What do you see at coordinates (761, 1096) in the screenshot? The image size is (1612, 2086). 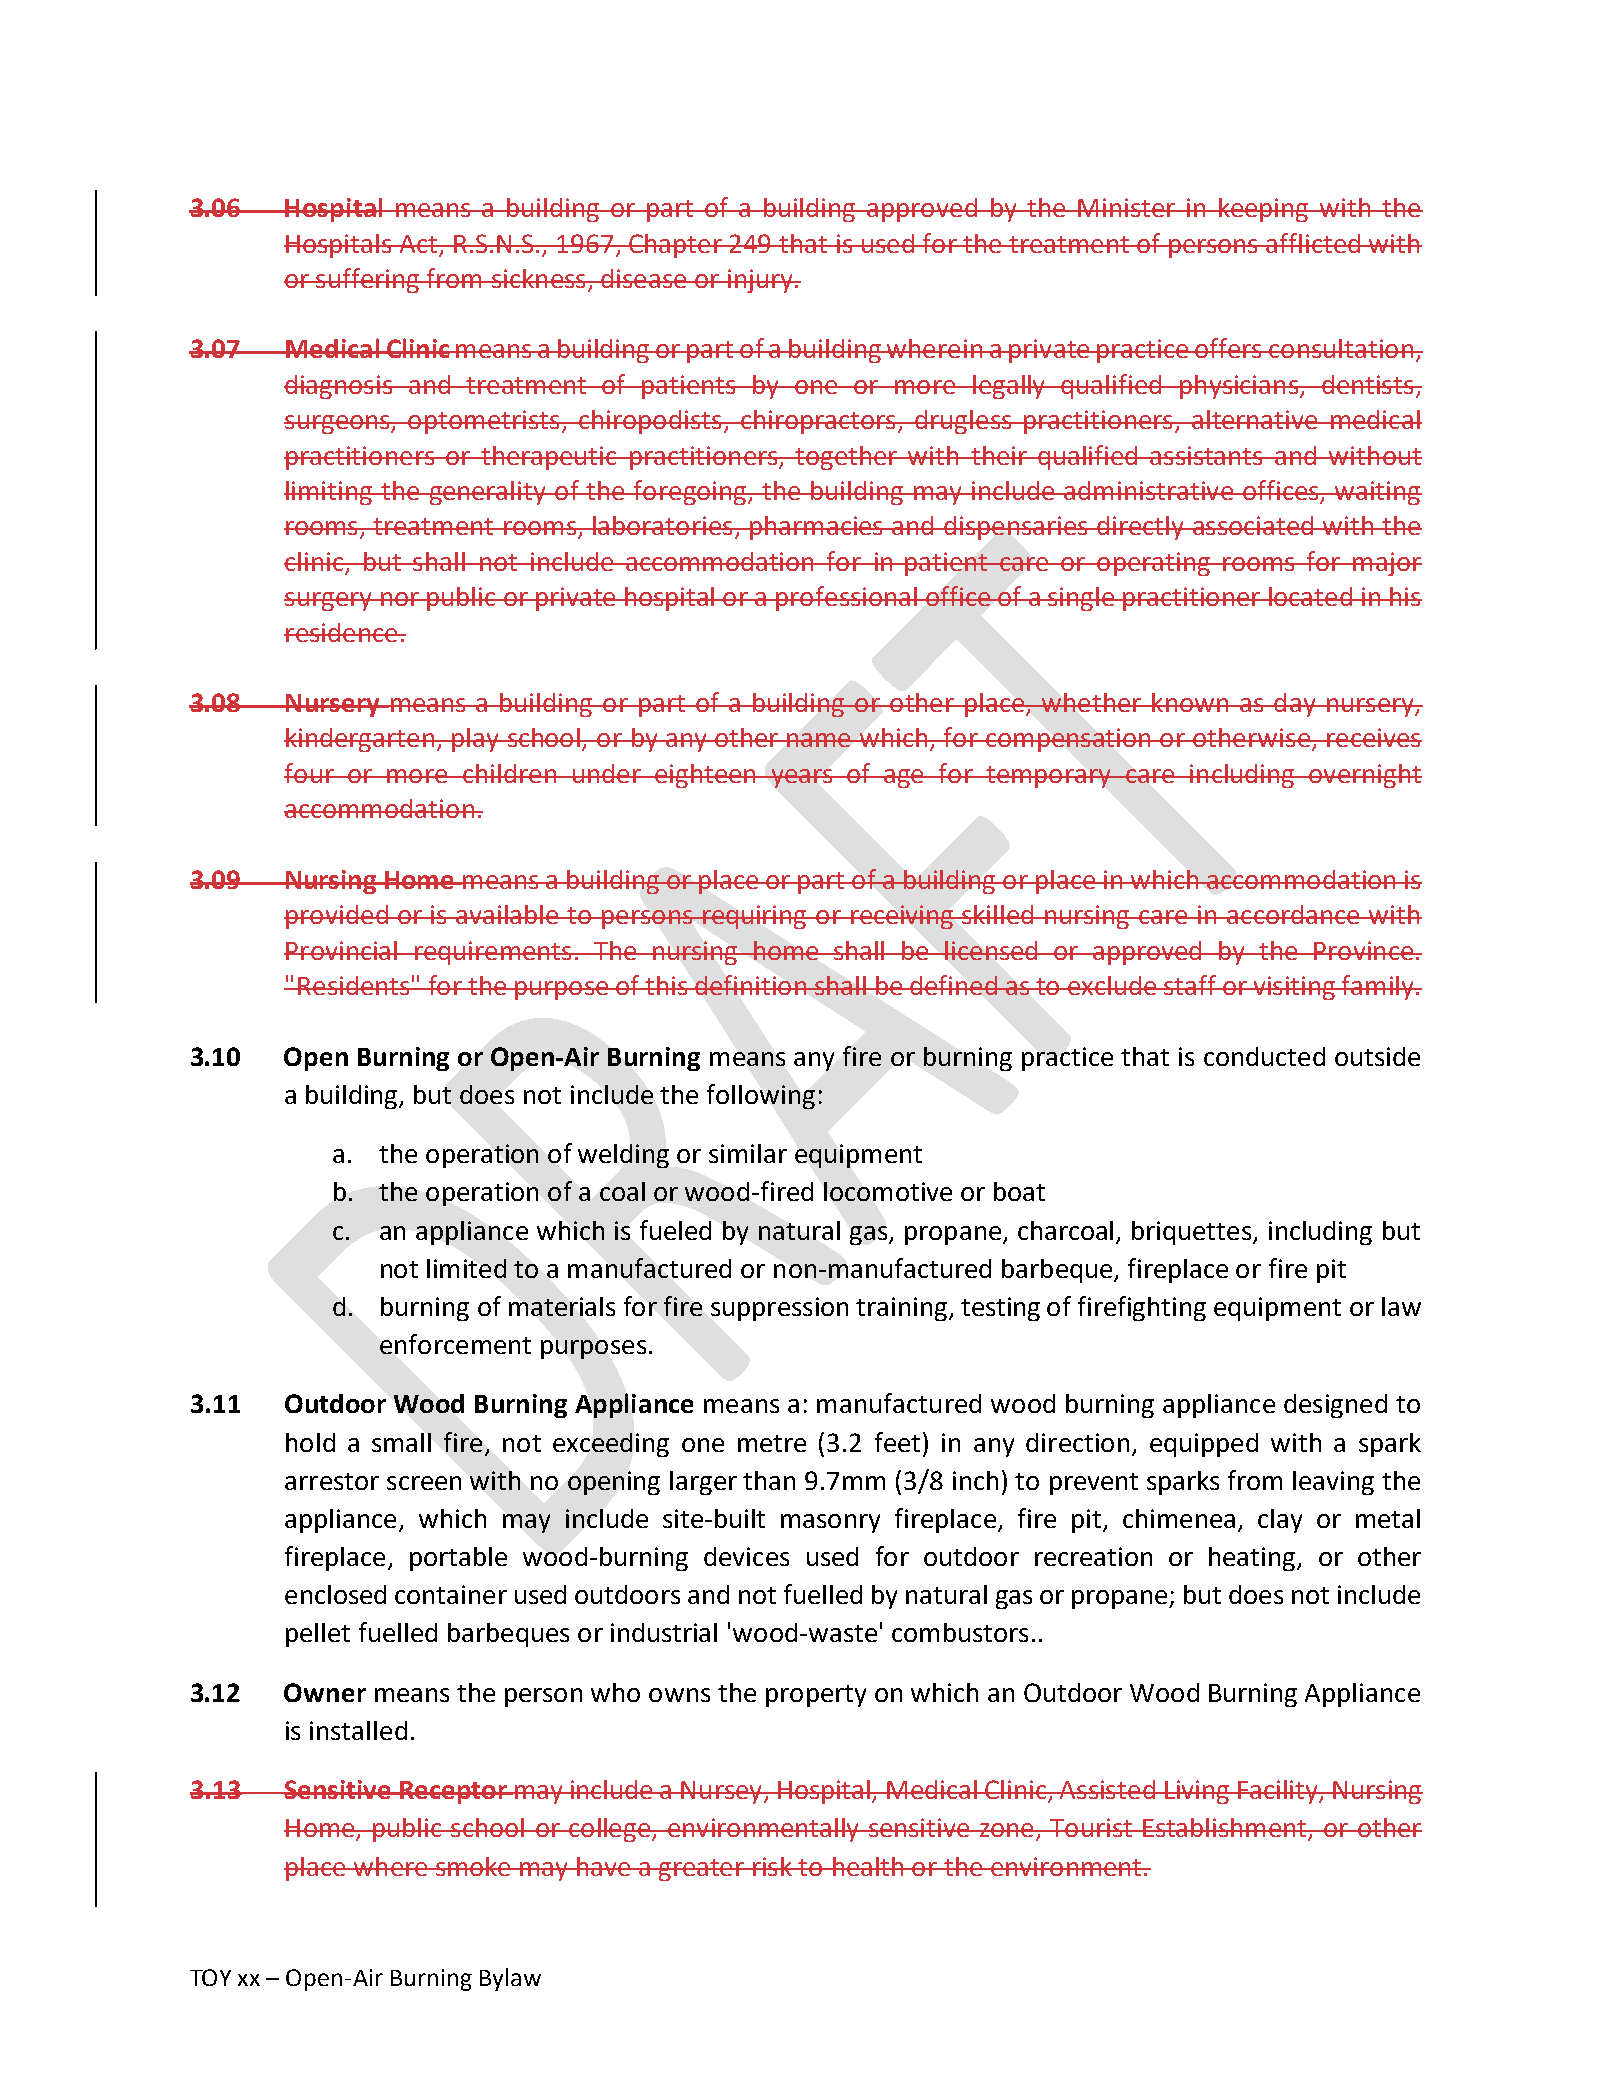 I see `following` at bounding box center [761, 1096].
